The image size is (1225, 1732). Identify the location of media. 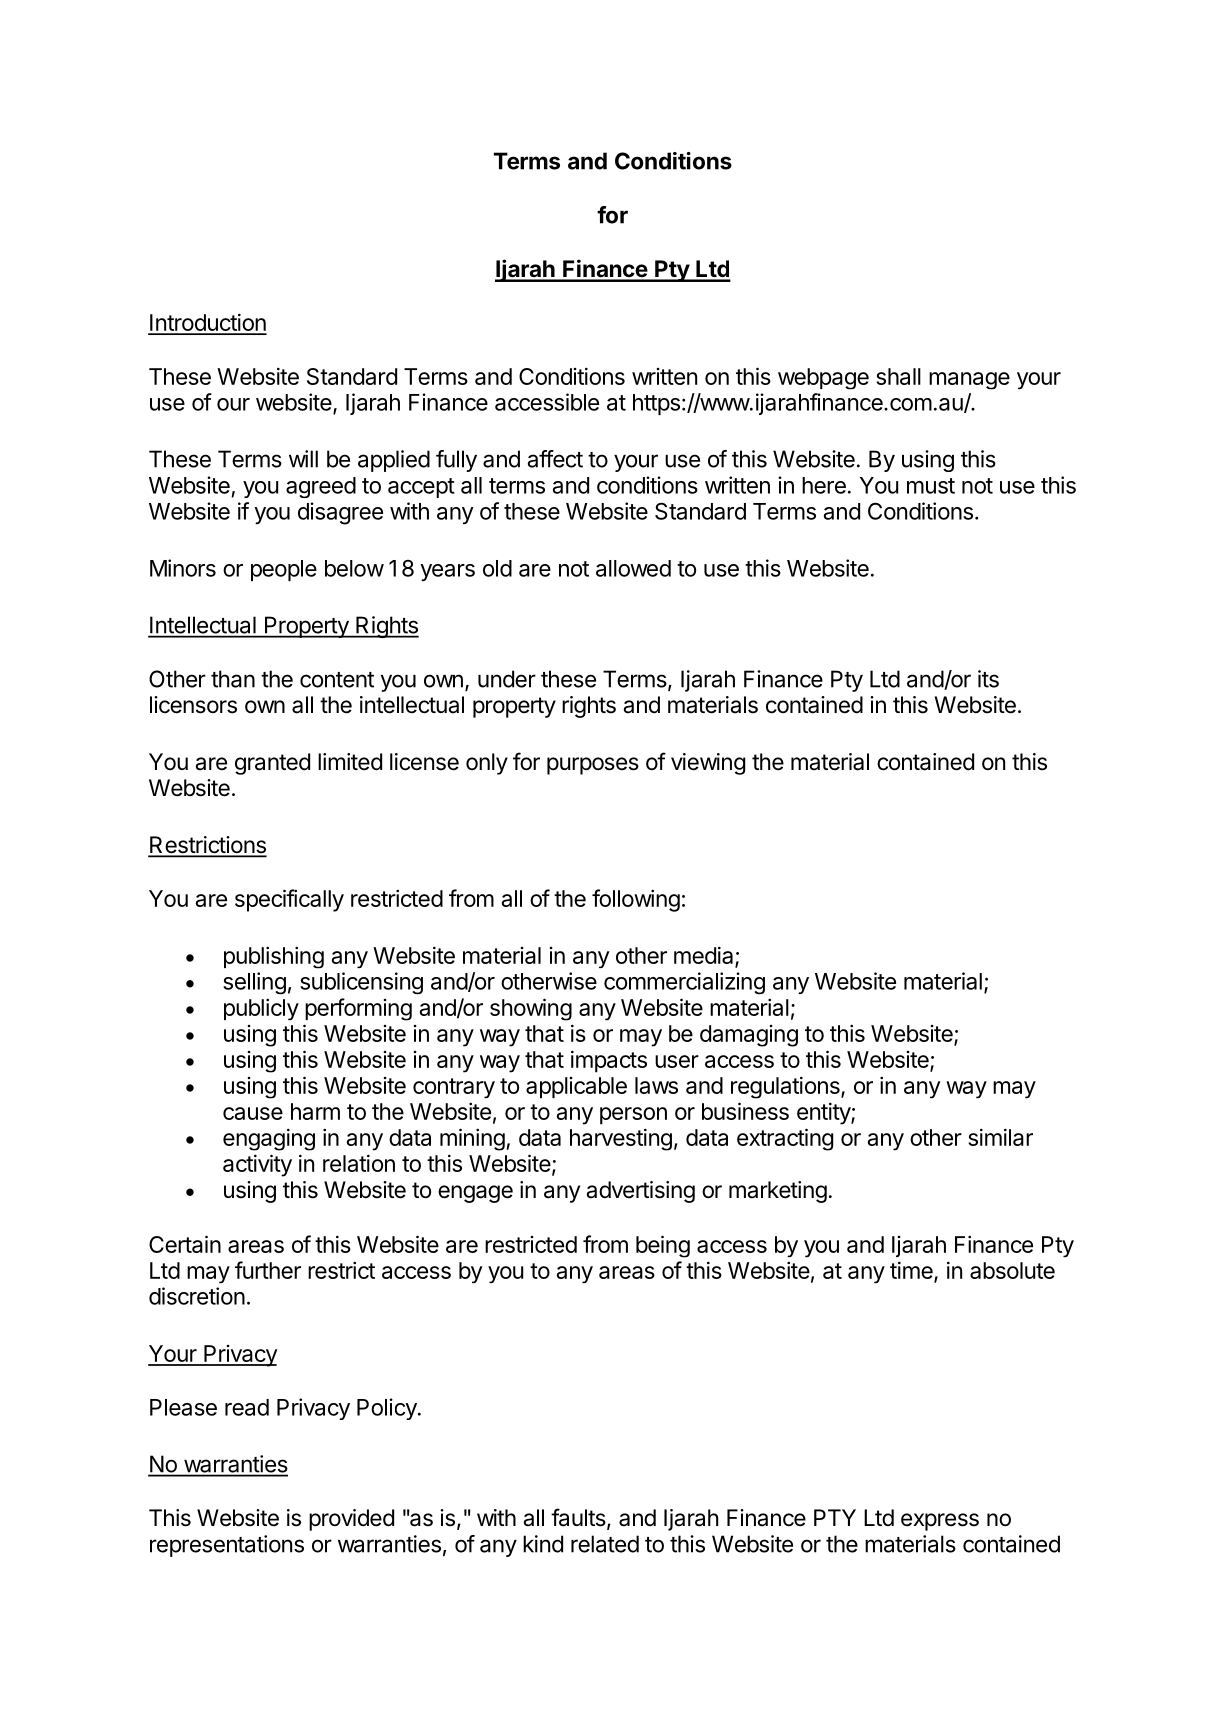
(705, 956).
